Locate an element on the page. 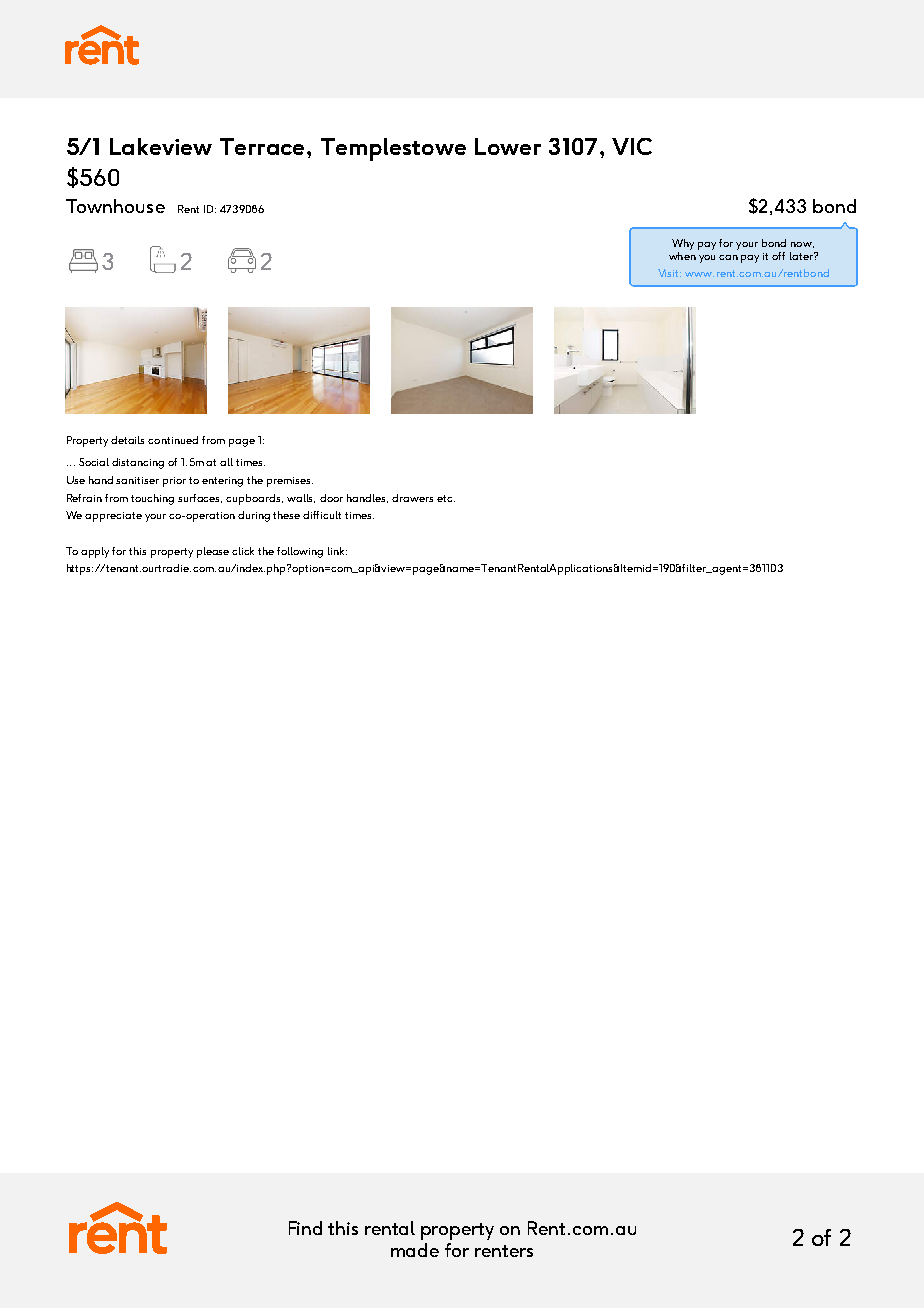 The width and height of the page is (924, 1308). made is located at coordinates (415, 1250).
